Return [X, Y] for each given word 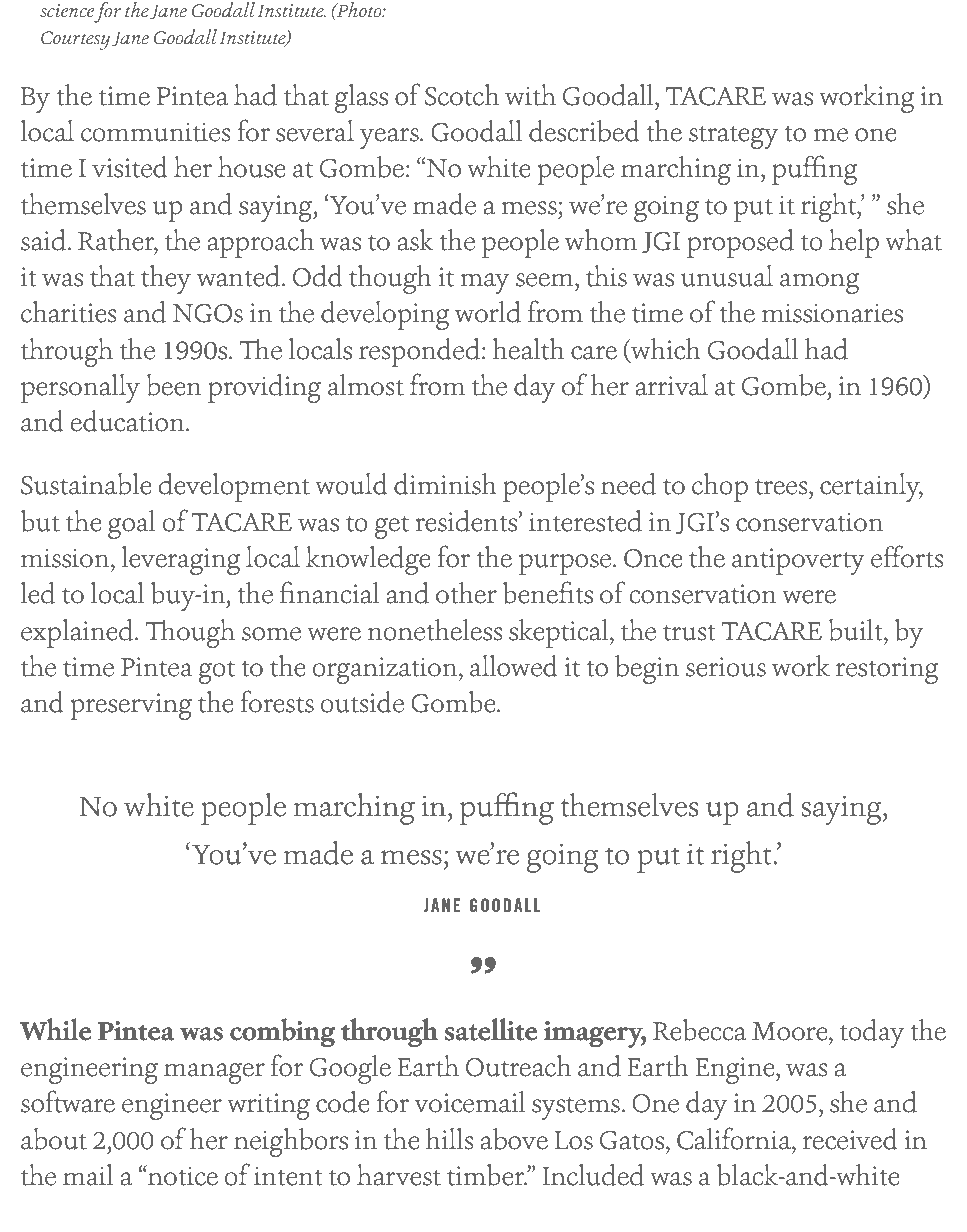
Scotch [462, 95]
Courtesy [75, 40]
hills [449, 1139]
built [857, 630]
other [466, 593]
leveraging [181, 560]
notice [182, 1175]
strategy [733, 137]
